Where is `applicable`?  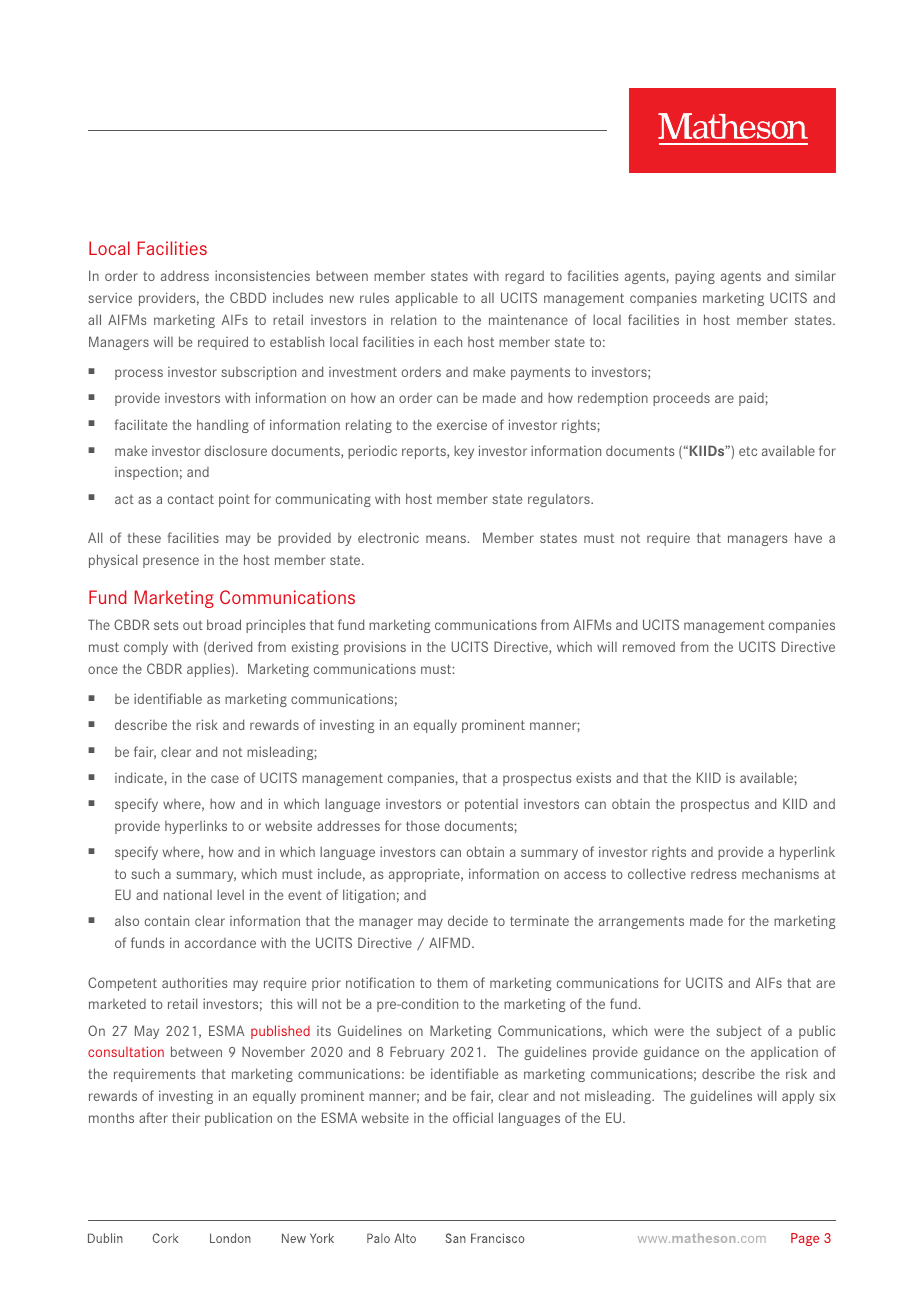 applicable is located at coordinates (426, 299).
